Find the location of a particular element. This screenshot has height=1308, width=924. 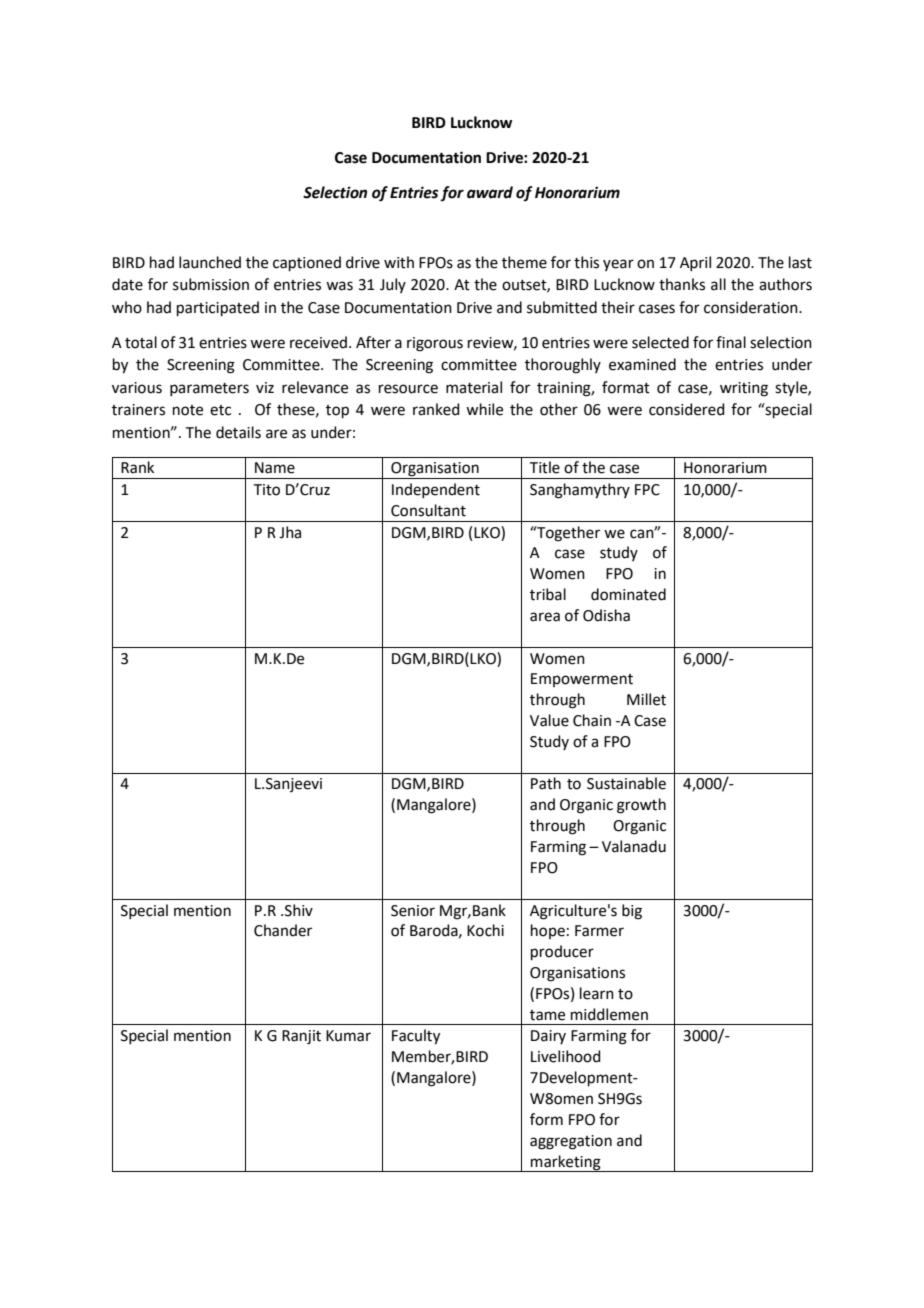

launched is located at coordinates (210, 262).
